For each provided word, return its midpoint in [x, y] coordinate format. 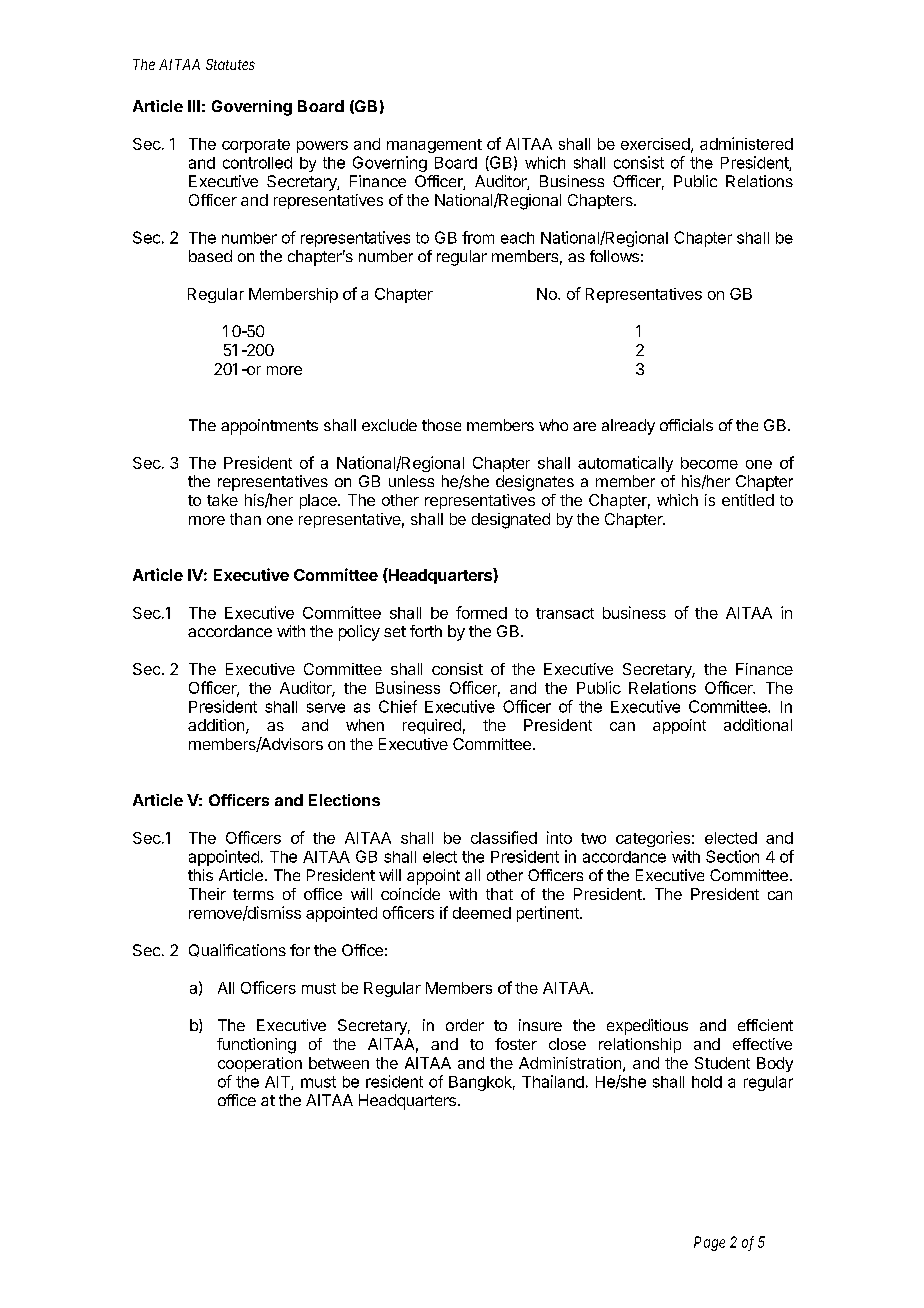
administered [746, 143]
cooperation [260, 1064]
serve [326, 708]
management [434, 146]
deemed [482, 913]
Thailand [553, 1081]
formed [481, 612]
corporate [256, 146]
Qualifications [237, 950]
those [441, 425]
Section [732, 856]
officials [686, 425]
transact [565, 613]
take [222, 500]
